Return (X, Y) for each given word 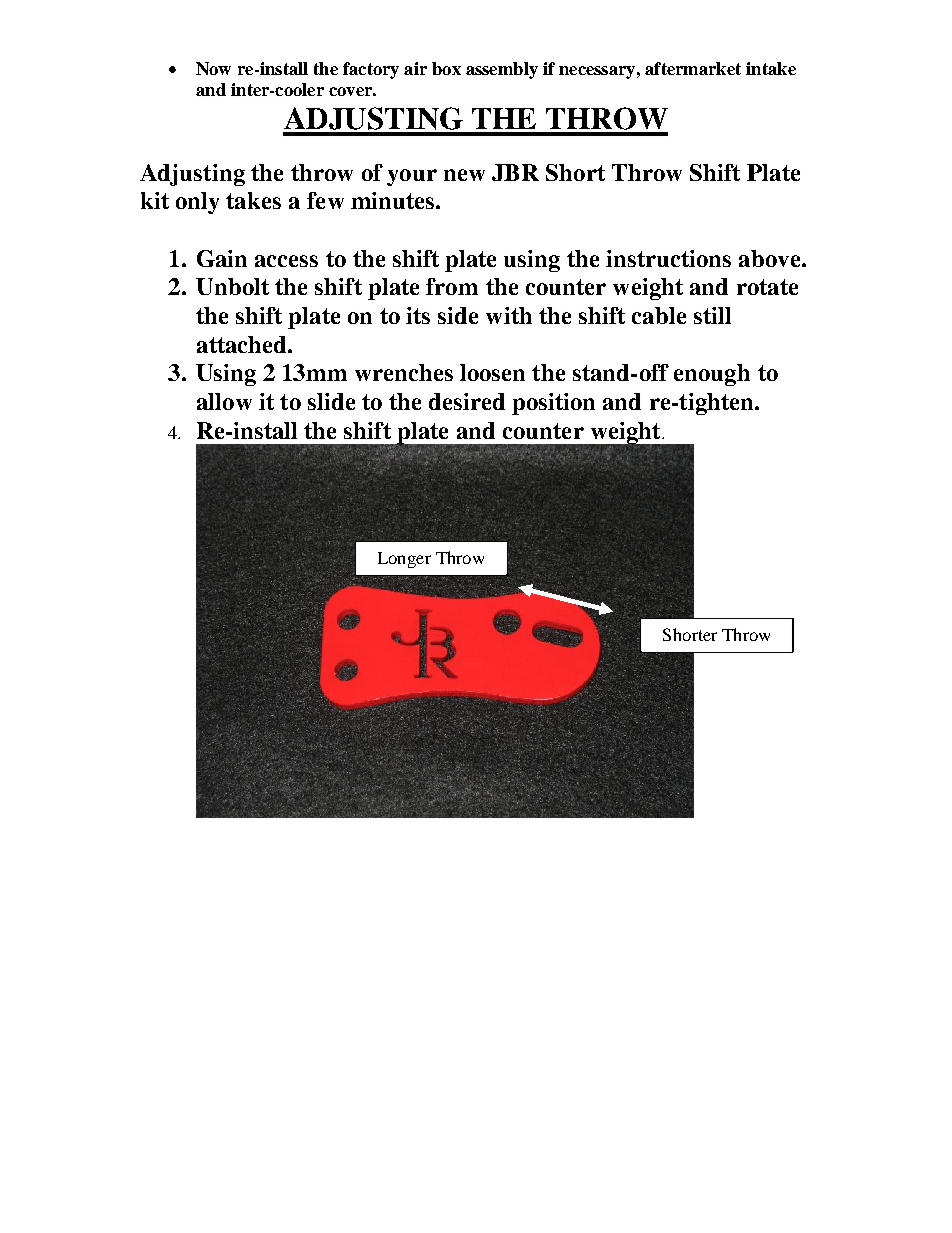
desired (467, 401)
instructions (668, 258)
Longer (404, 560)
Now (213, 68)
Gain (222, 258)
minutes (394, 200)
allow (224, 401)
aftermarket (693, 68)
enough (712, 375)
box (446, 68)
